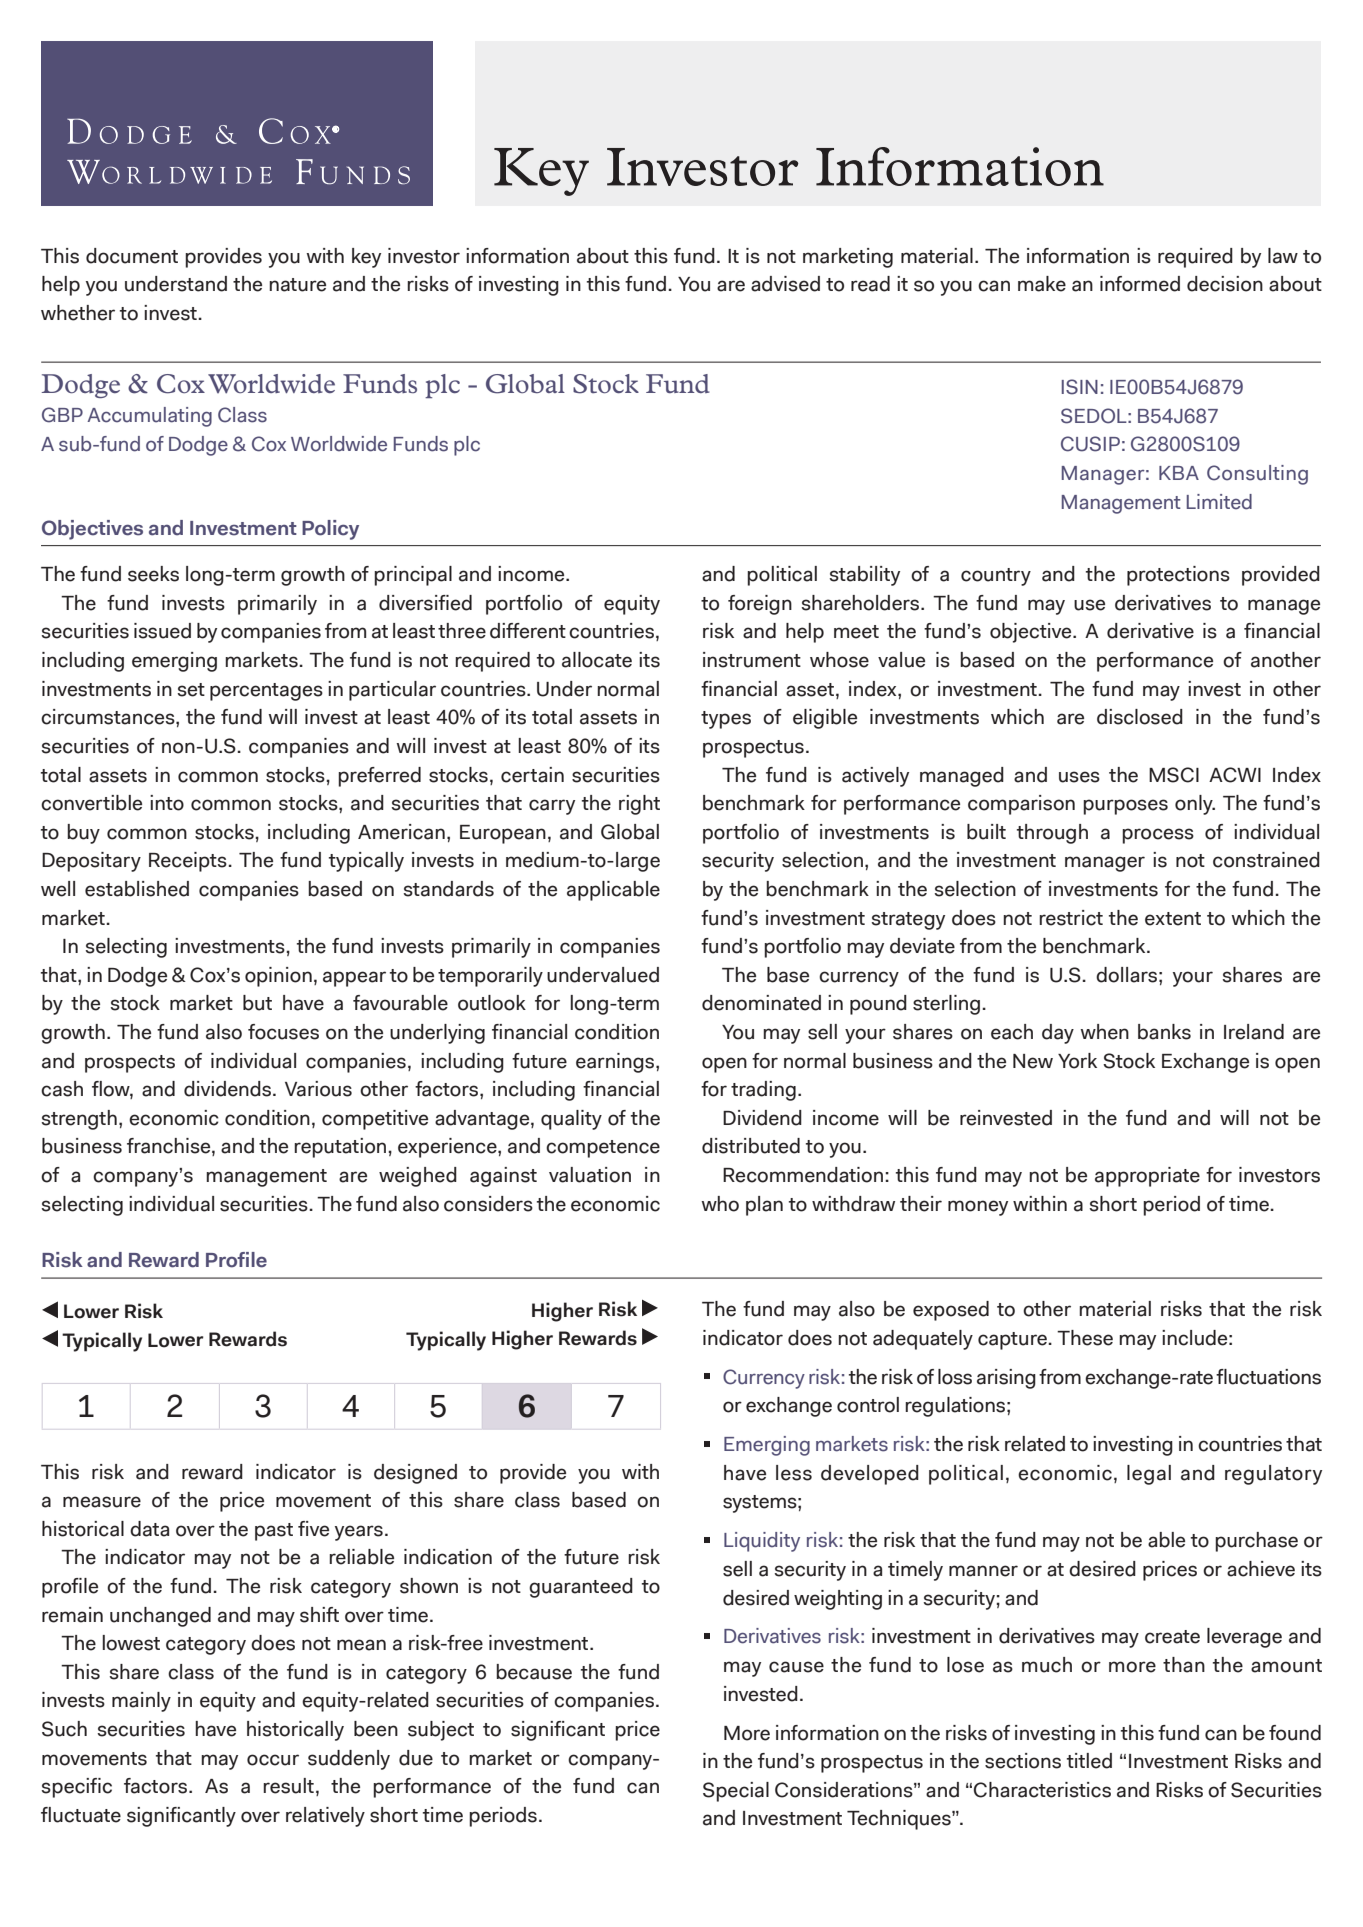  What do you see at coordinates (639, 805) in the screenshot?
I see `right` at bounding box center [639, 805].
